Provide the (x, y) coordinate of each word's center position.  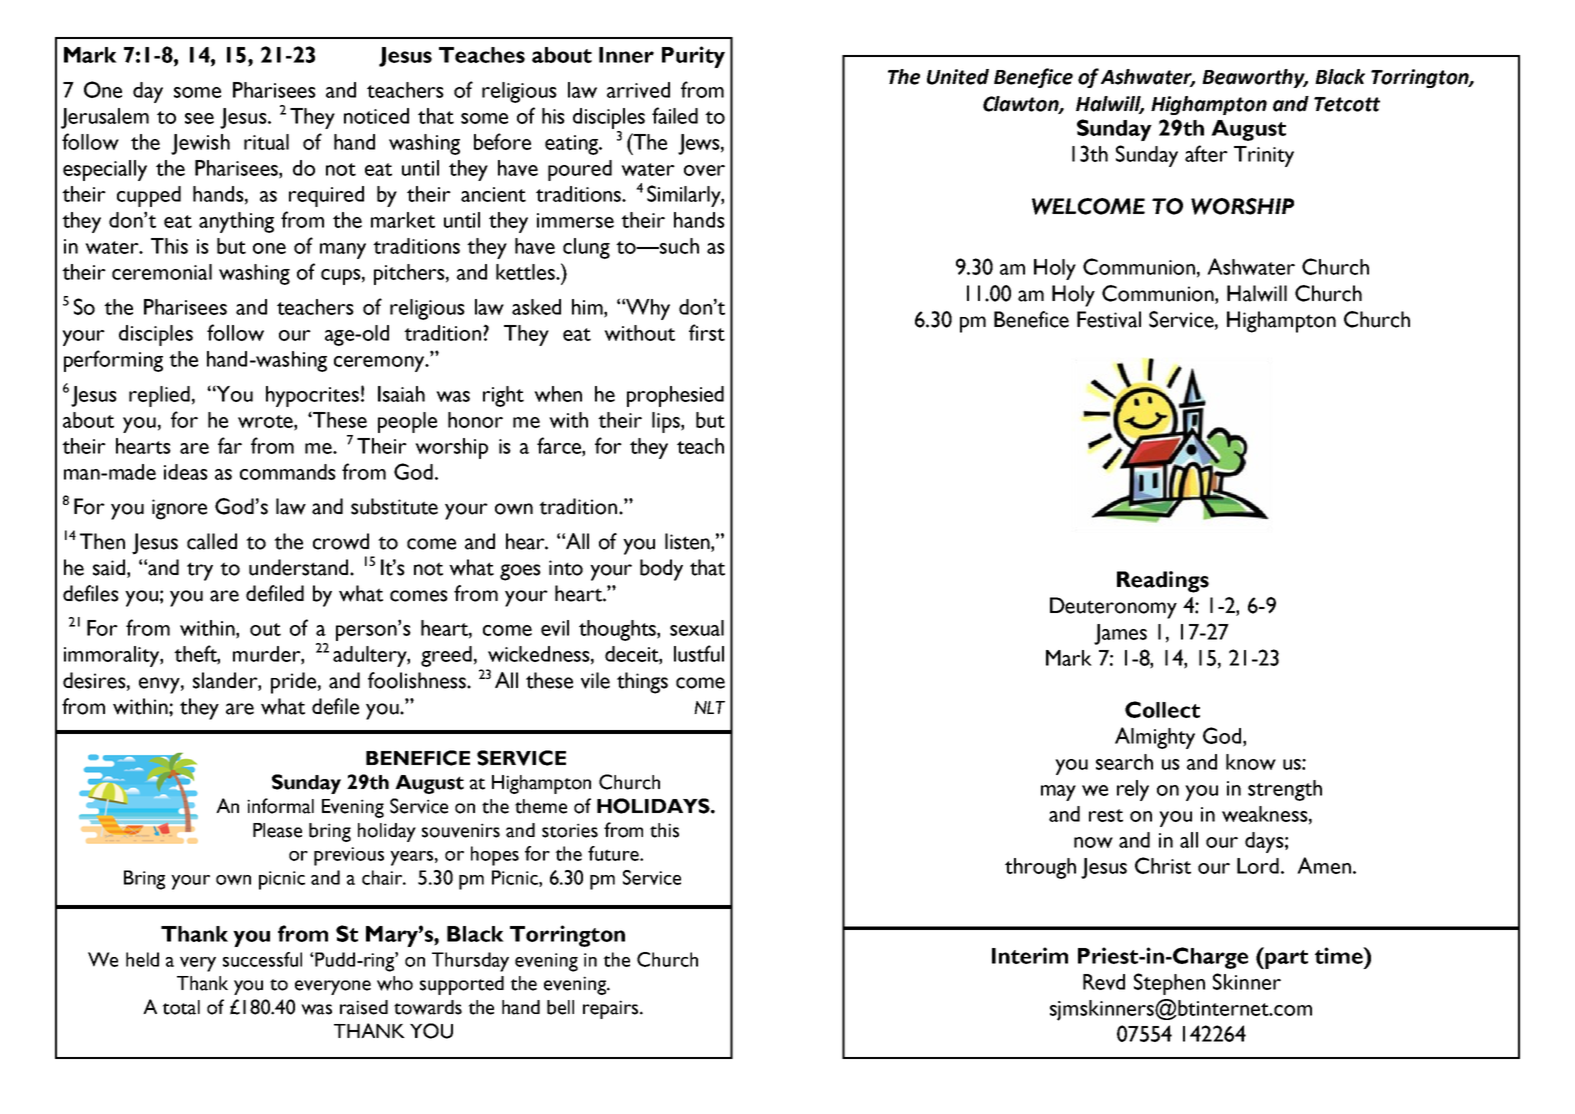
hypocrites (312, 396)
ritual (266, 142)
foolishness (418, 680)
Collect (1162, 709)
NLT (709, 707)
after (1206, 153)
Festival (1109, 319)
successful (262, 959)
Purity (693, 57)
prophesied (675, 396)
